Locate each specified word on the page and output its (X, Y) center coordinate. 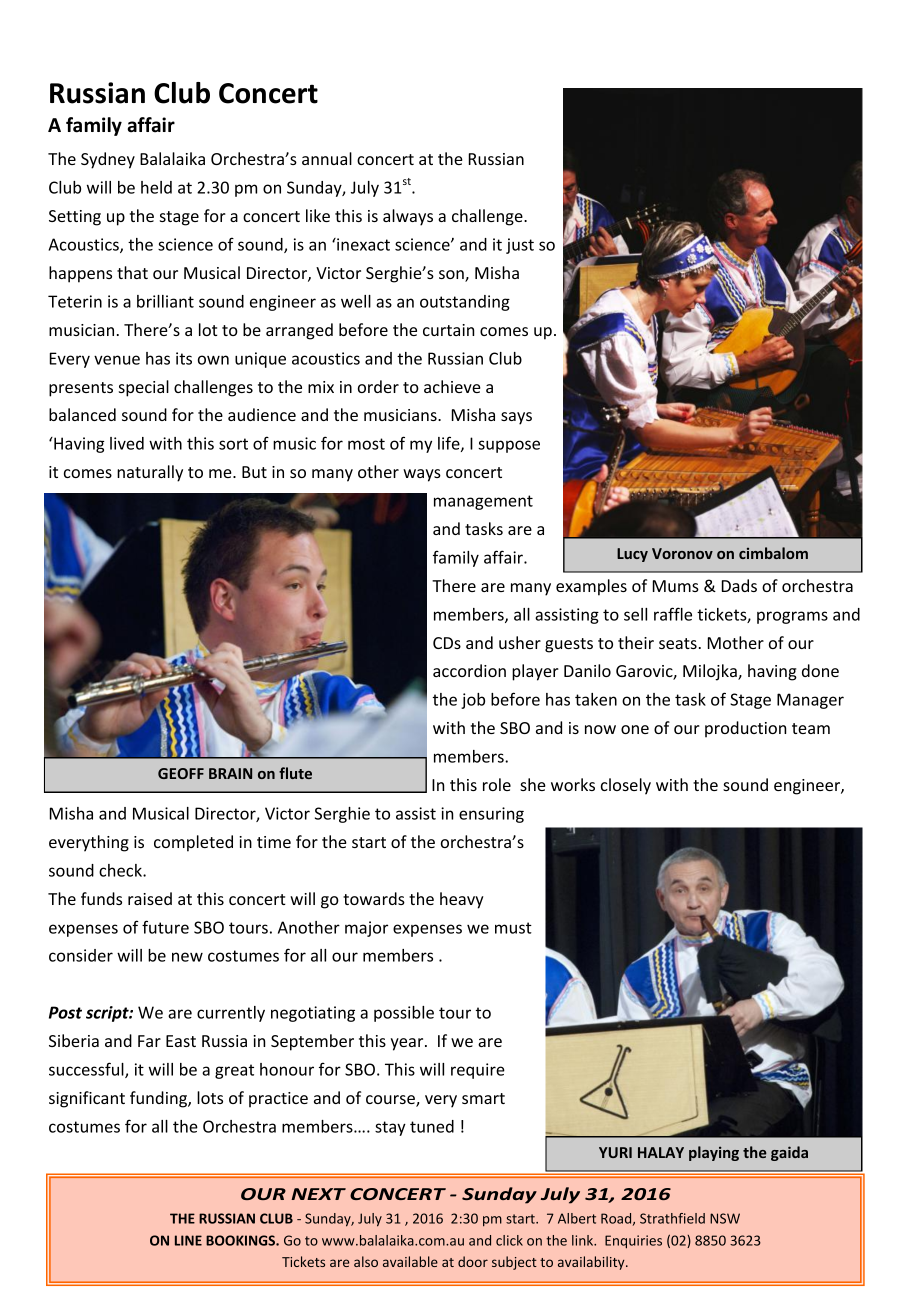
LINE (188, 1240)
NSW (725, 1218)
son (452, 276)
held (156, 187)
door (473, 1261)
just (520, 246)
